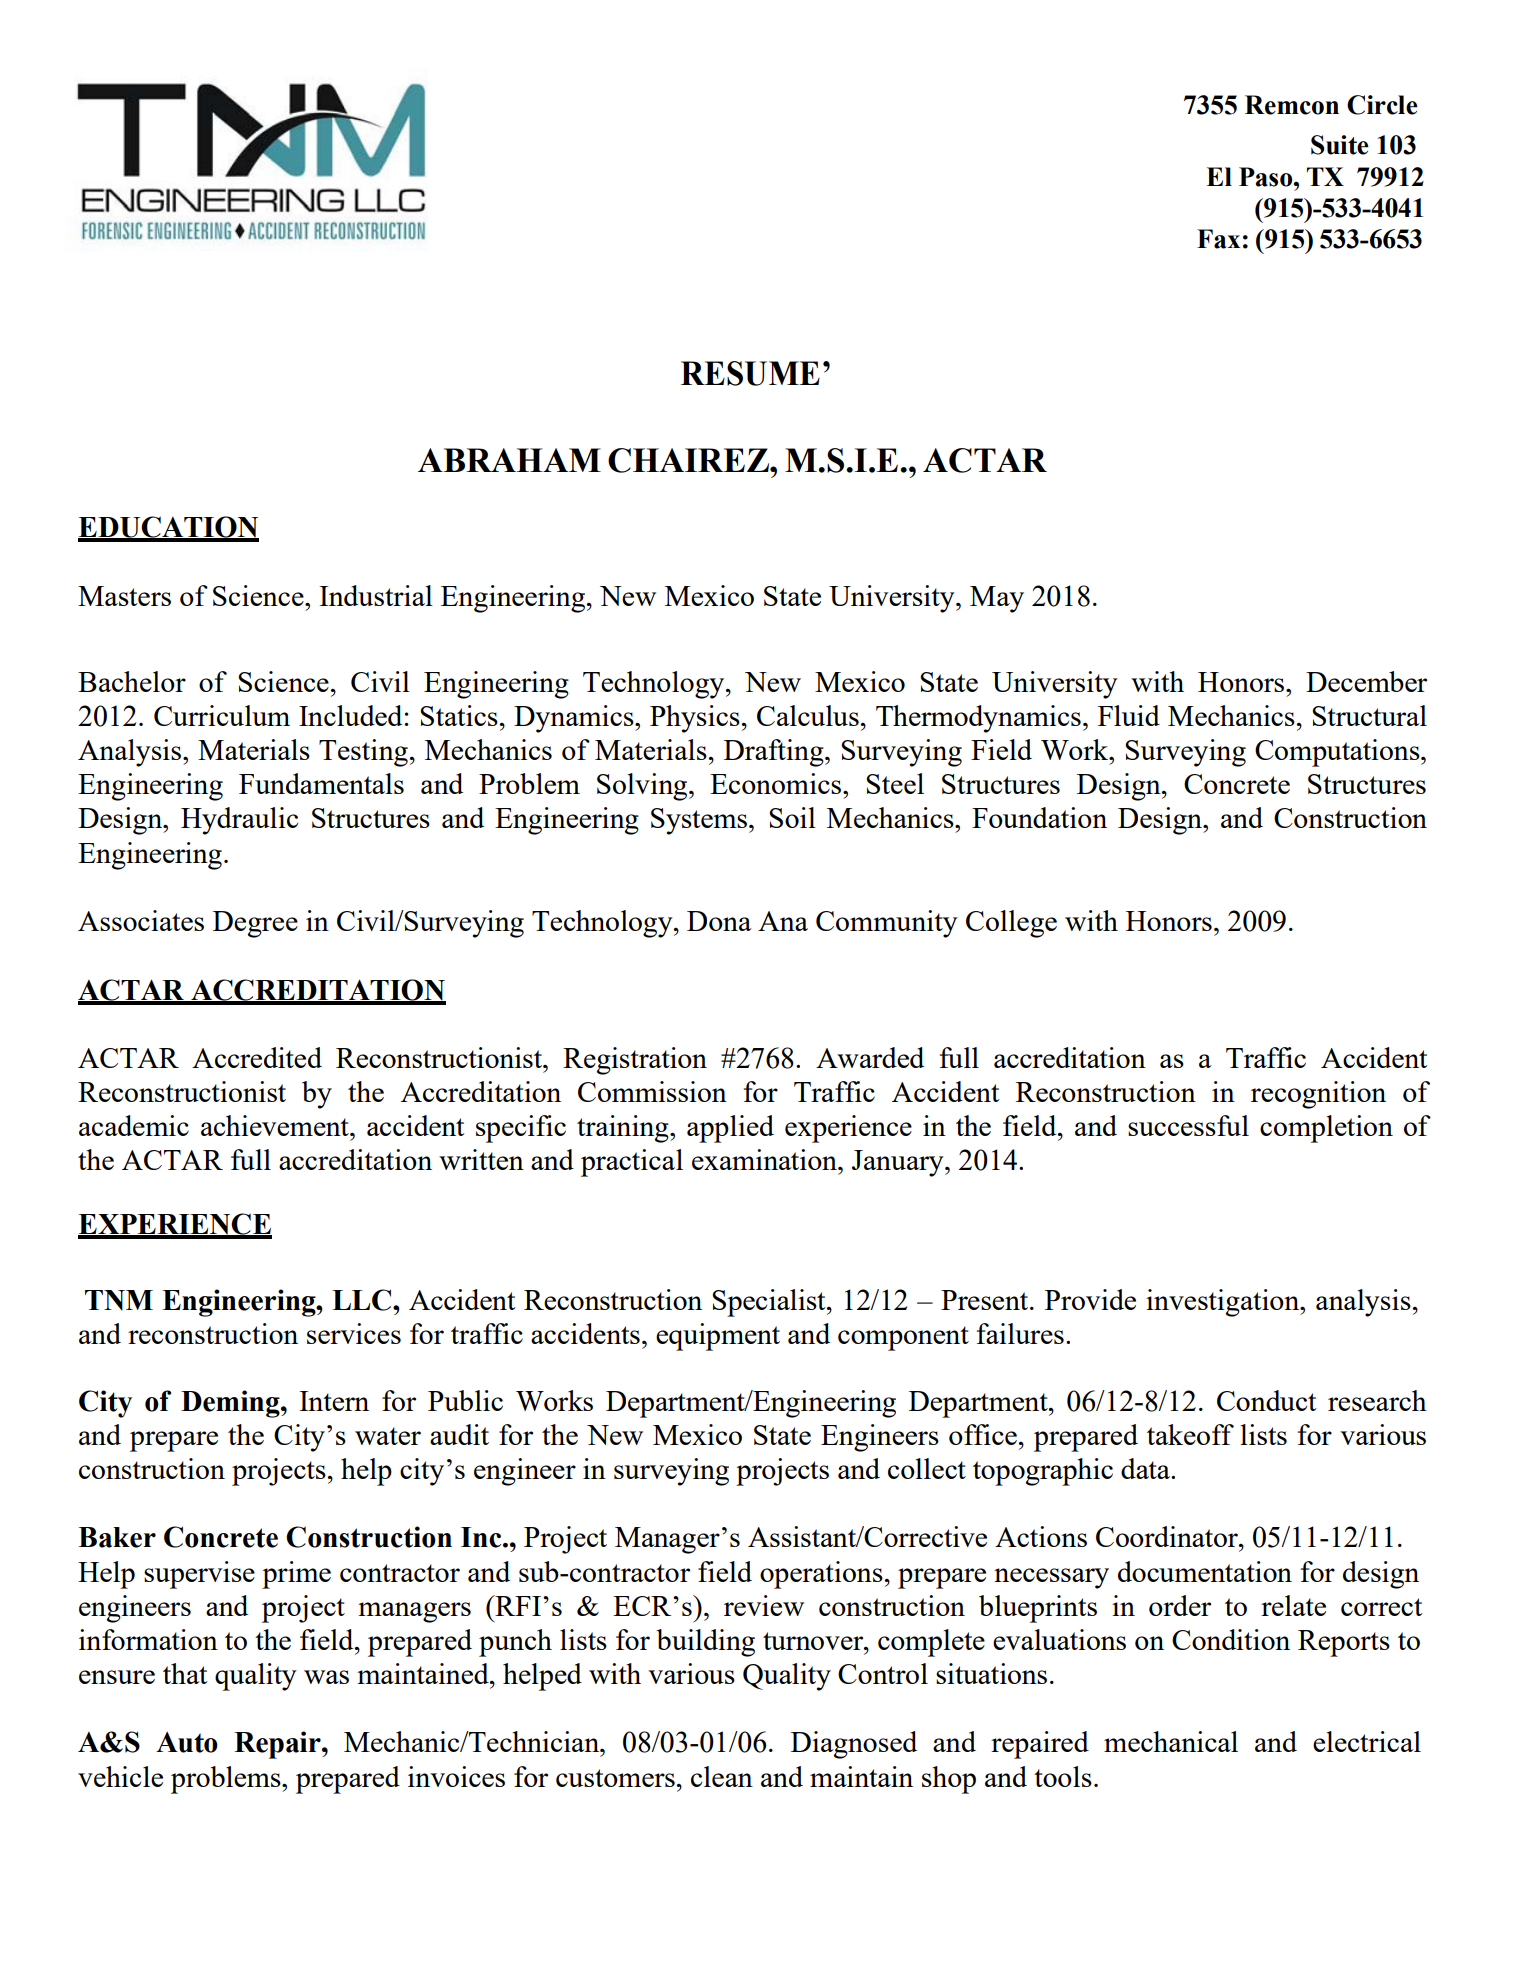 The height and width of the image is (1961, 1516). What do you see at coordinates (1340, 145) in the image?
I see `Suite` at bounding box center [1340, 145].
